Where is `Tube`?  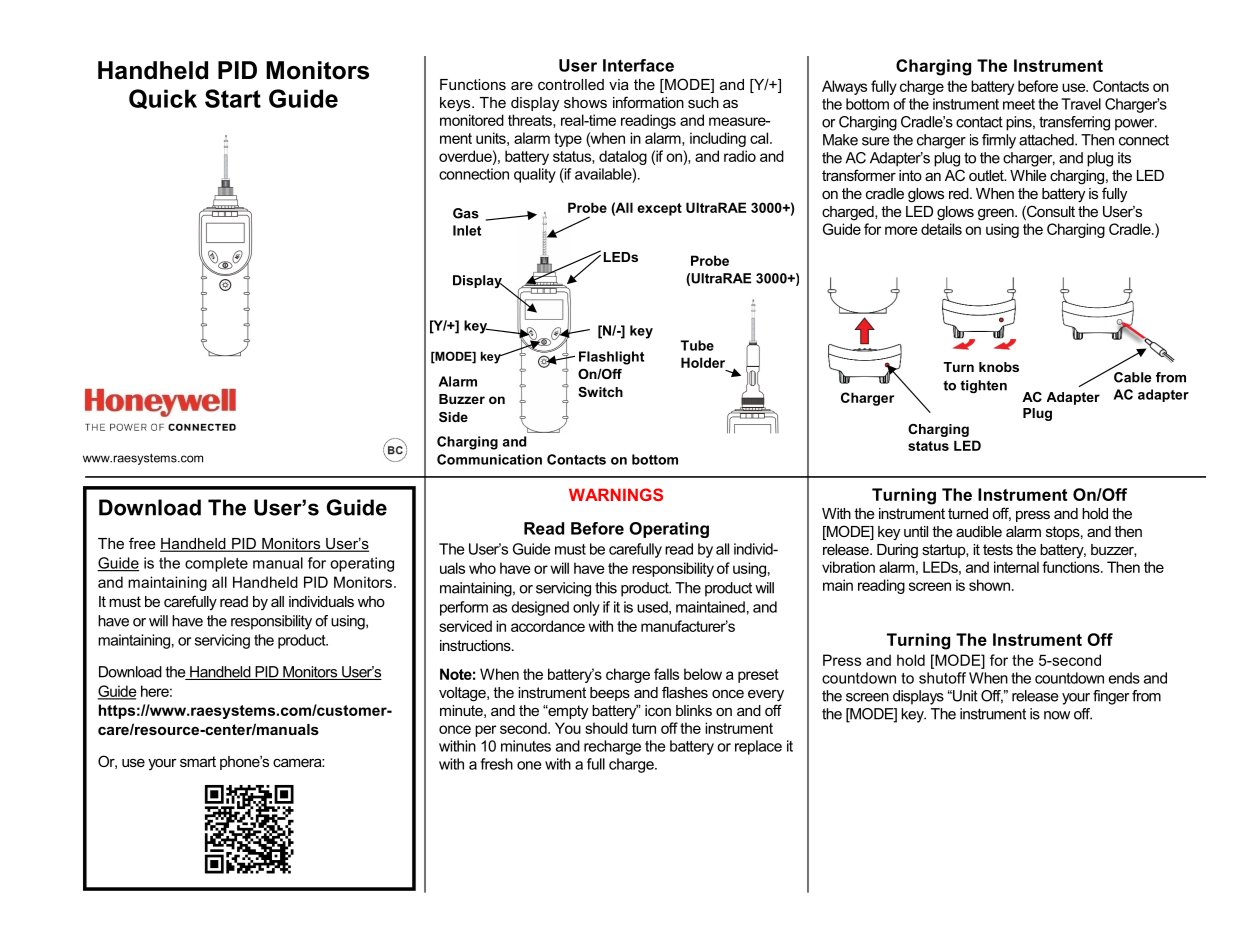 Tube is located at coordinates (697, 345).
